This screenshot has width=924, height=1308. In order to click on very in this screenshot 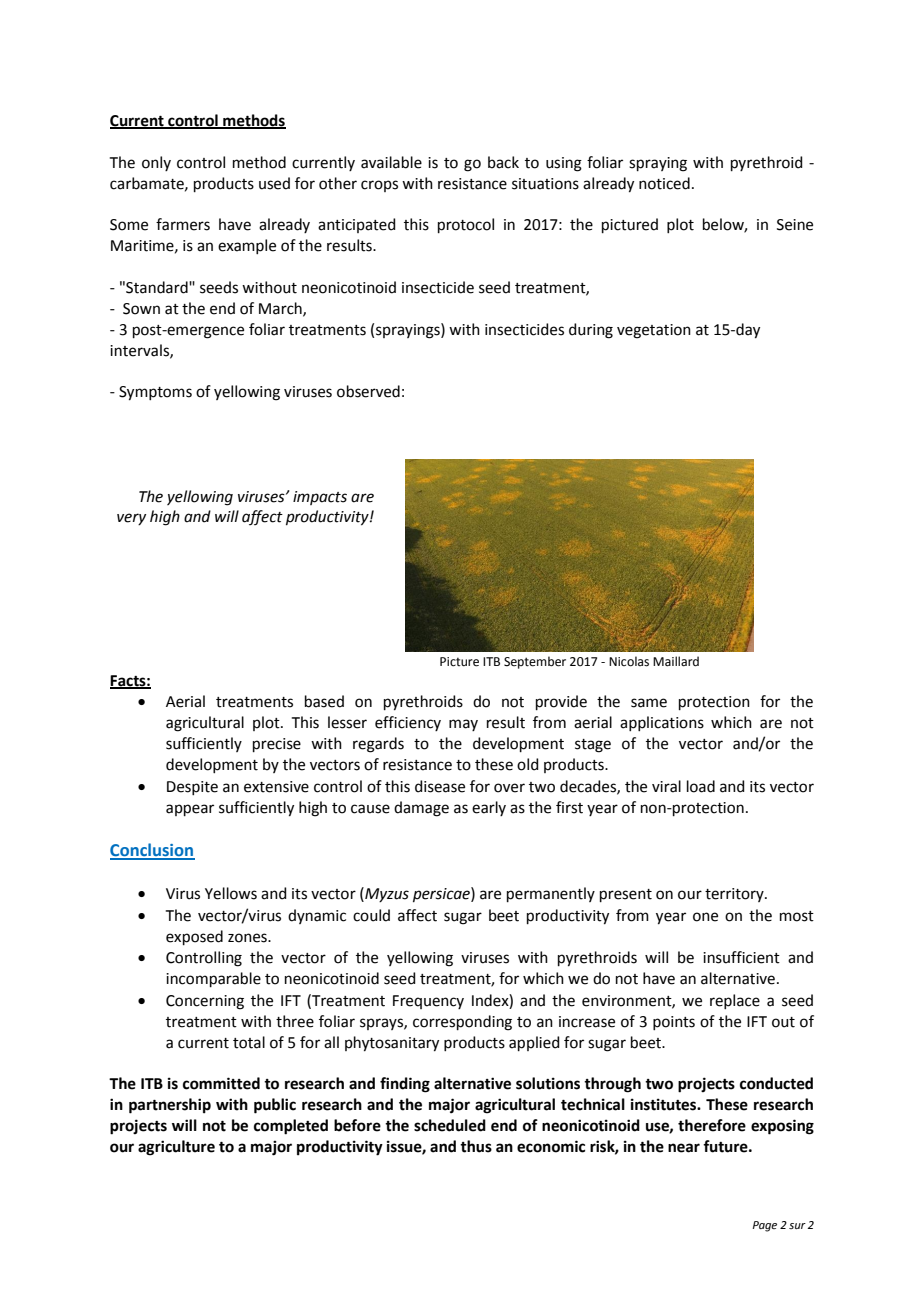, I will do `click(131, 519)`.
